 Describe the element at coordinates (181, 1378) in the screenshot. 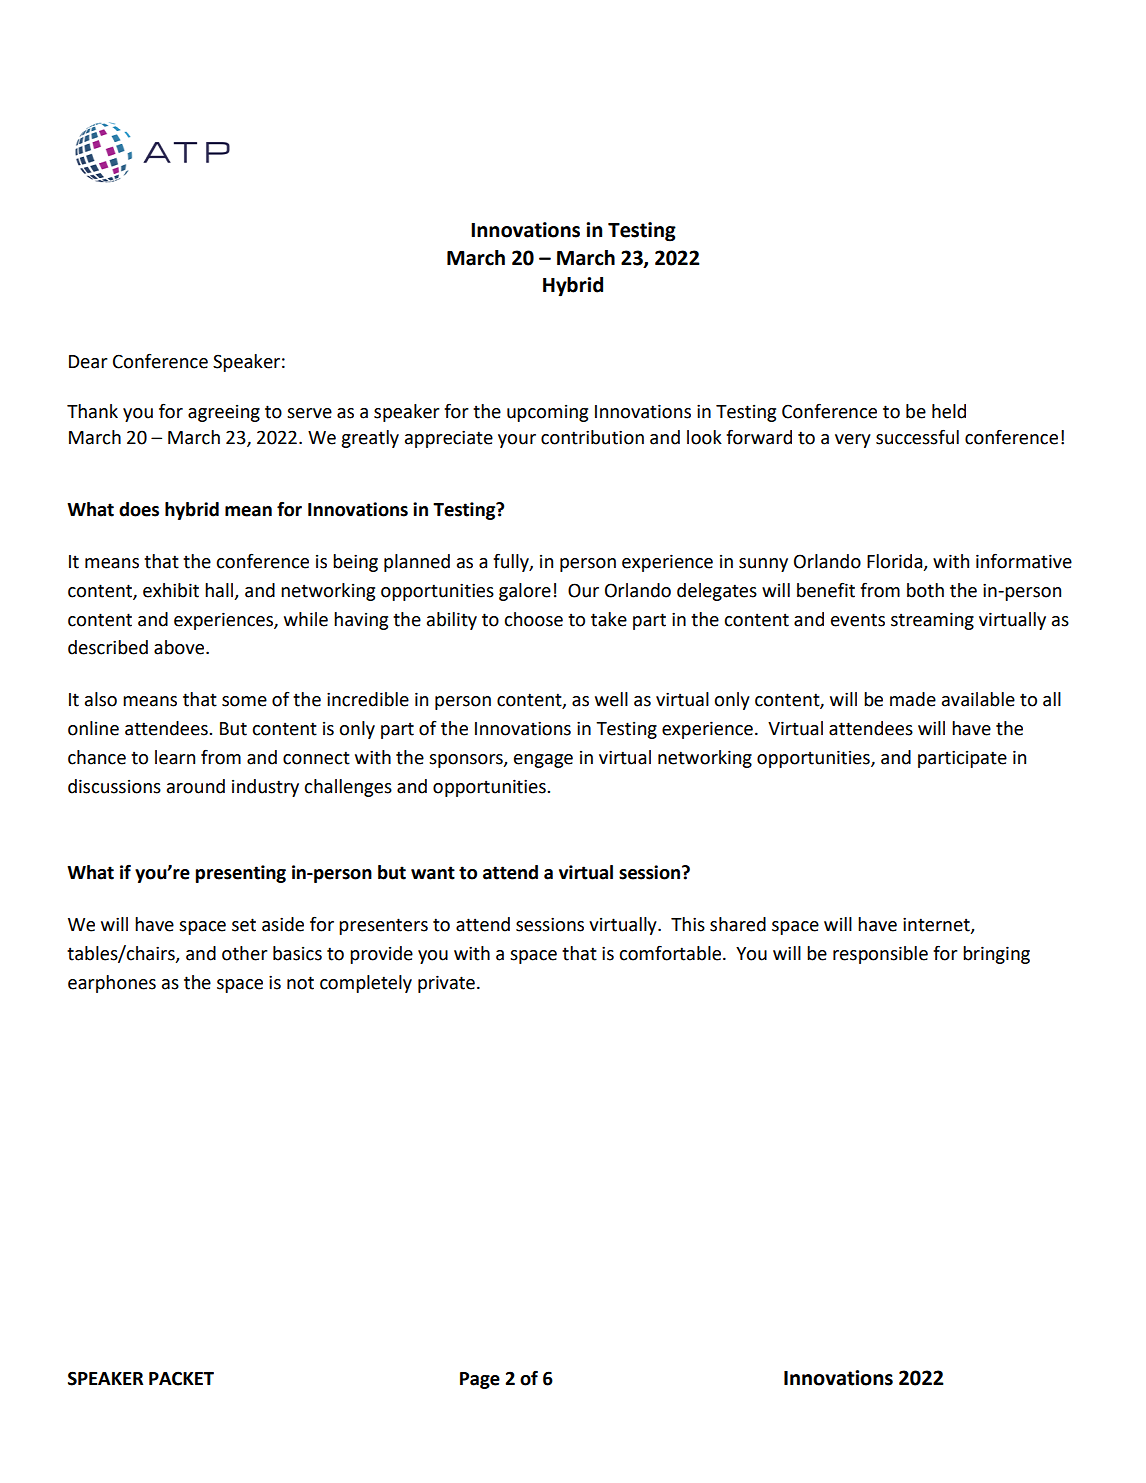

I see `PACKET` at that location.
